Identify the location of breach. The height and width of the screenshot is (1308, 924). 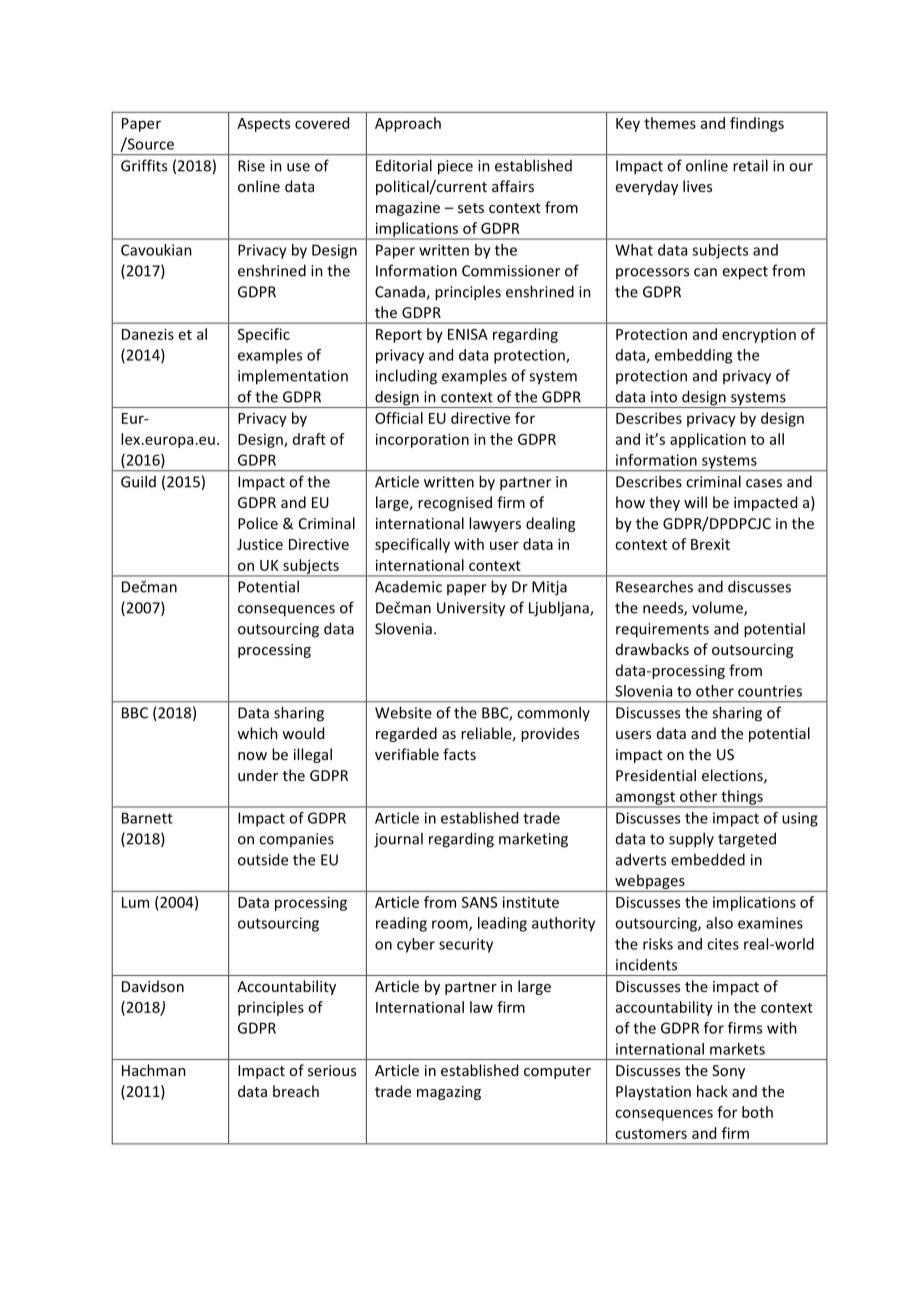
(296, 1091).
